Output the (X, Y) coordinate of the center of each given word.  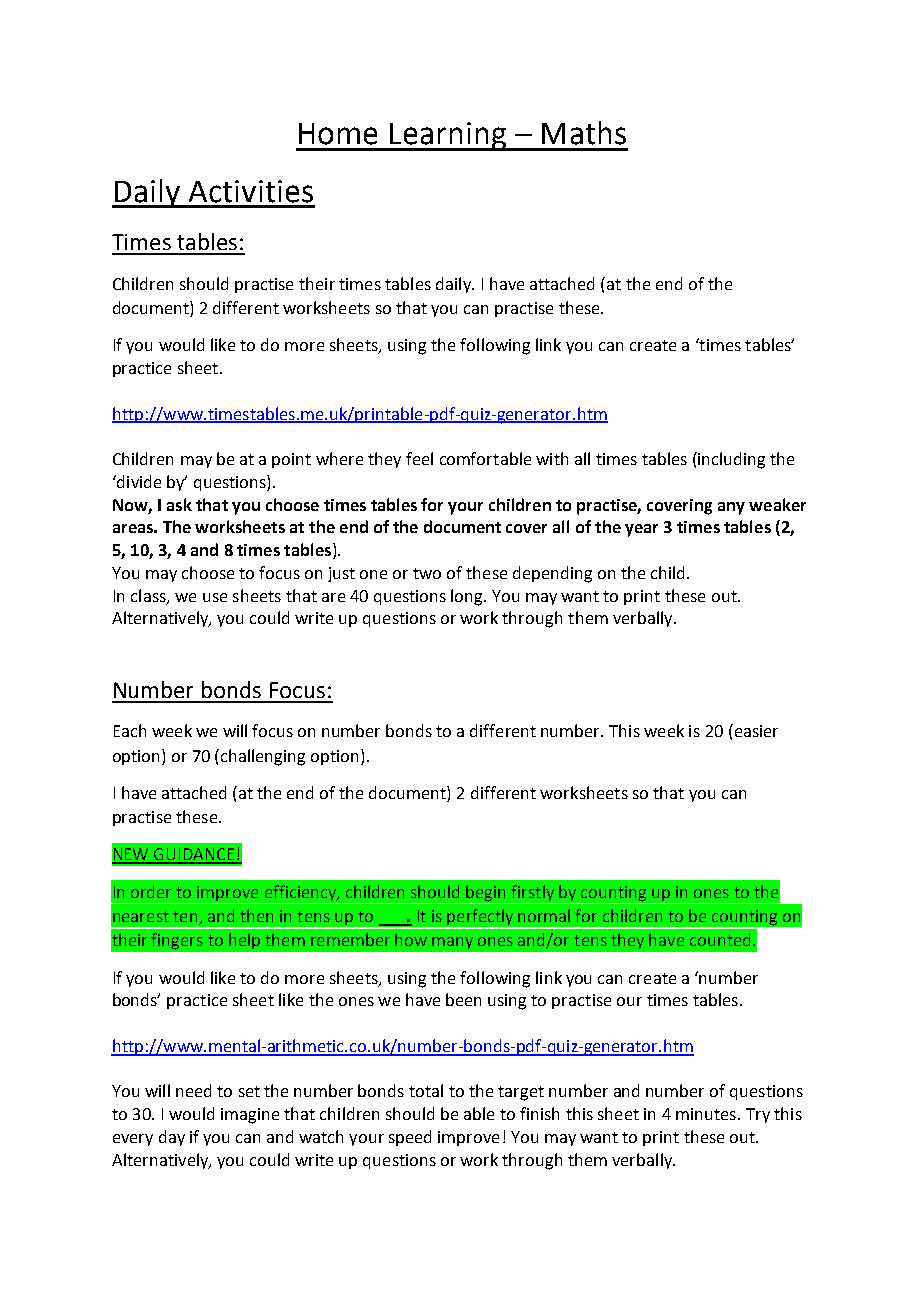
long (468, 597)
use (215, 597)
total (426, 1090)
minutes (706, 1114)
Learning (448, 136)
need (193, 1090)
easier (755, 730)
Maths (584, 133)
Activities (251, 191)
